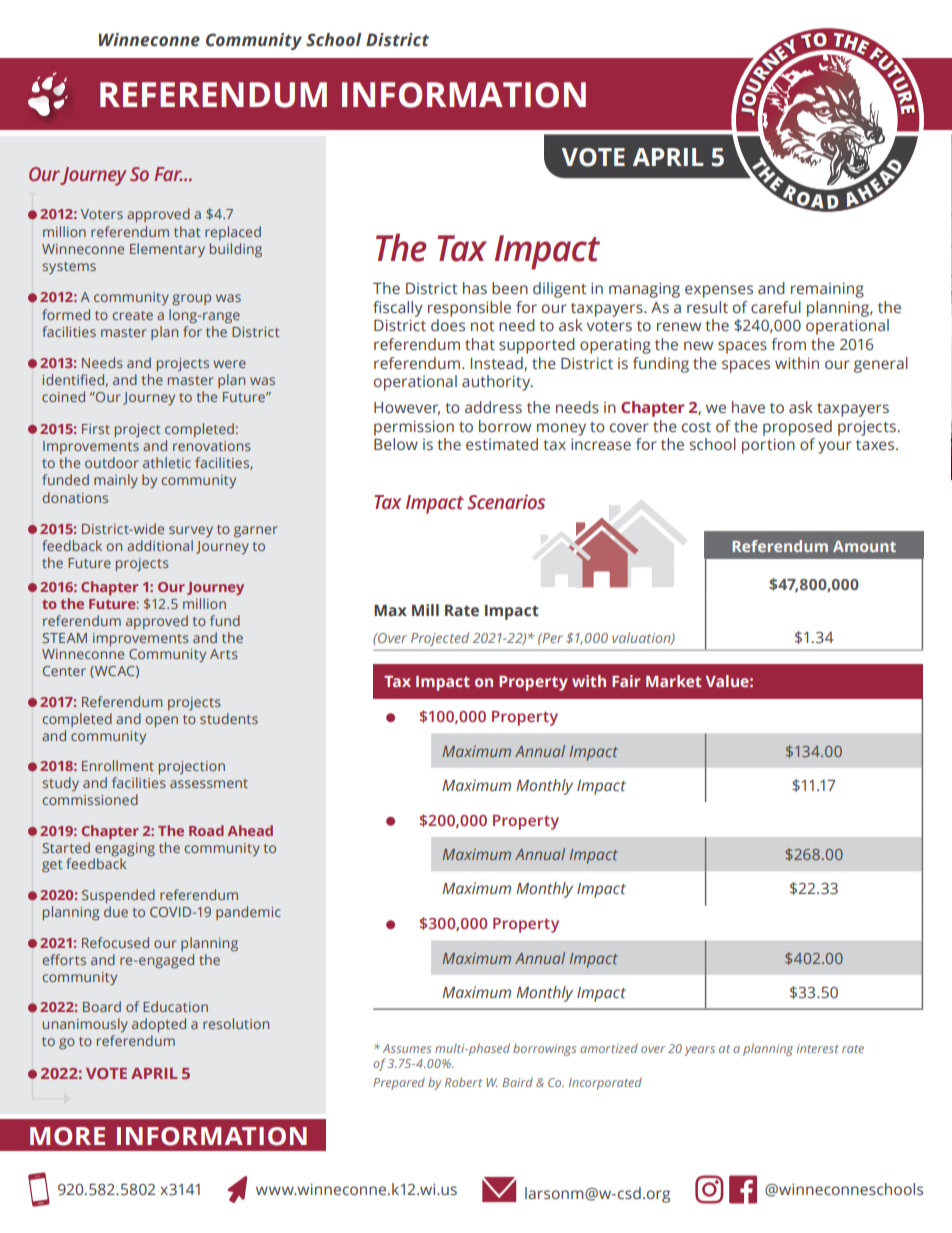  I want to click on Robert, so click(463, 1082).
